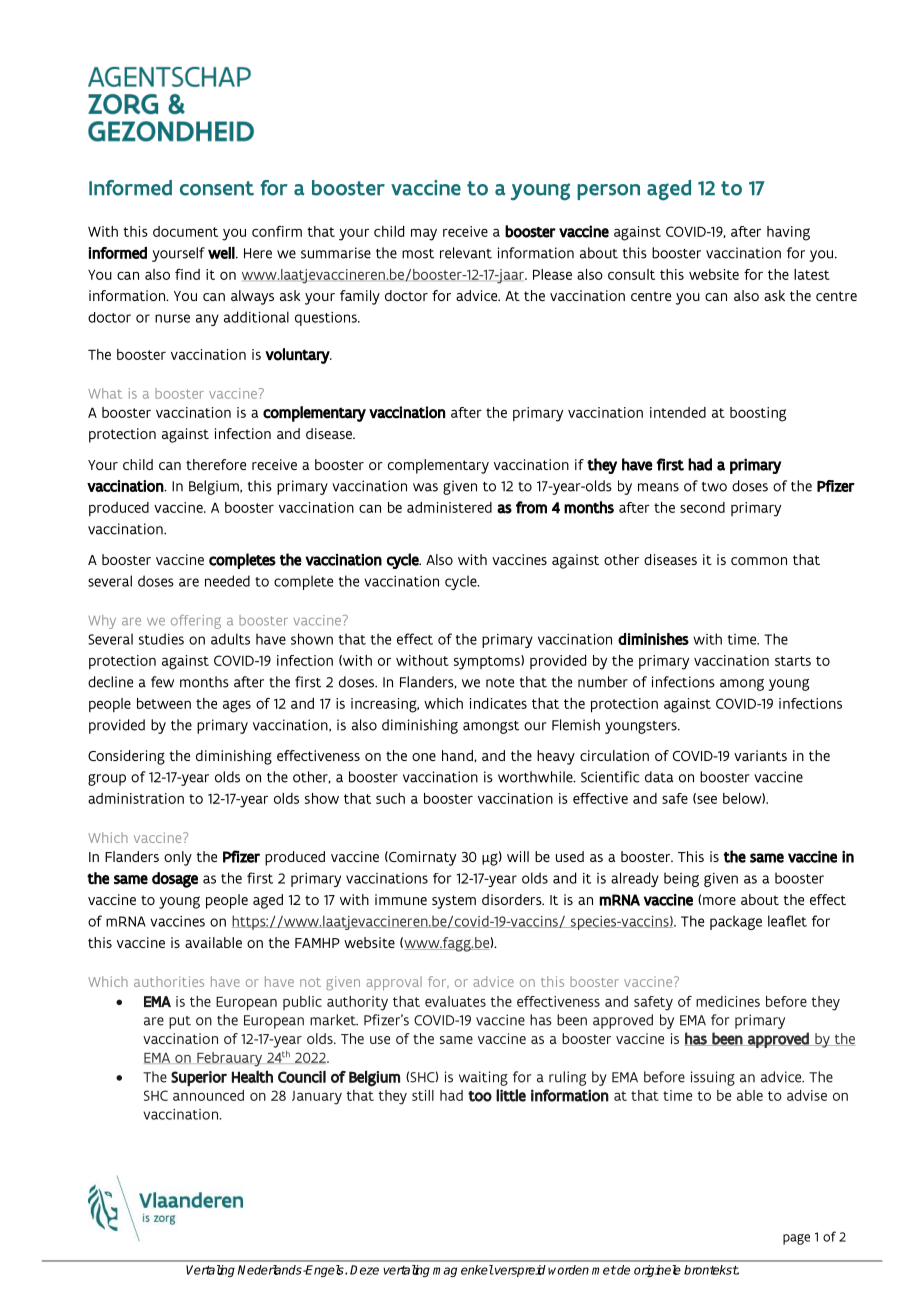 The image size is (924, 1308). What do you see at coordinates (728, 1001) in the image?
I see `medicines` at bounding box center [728, 1001].
